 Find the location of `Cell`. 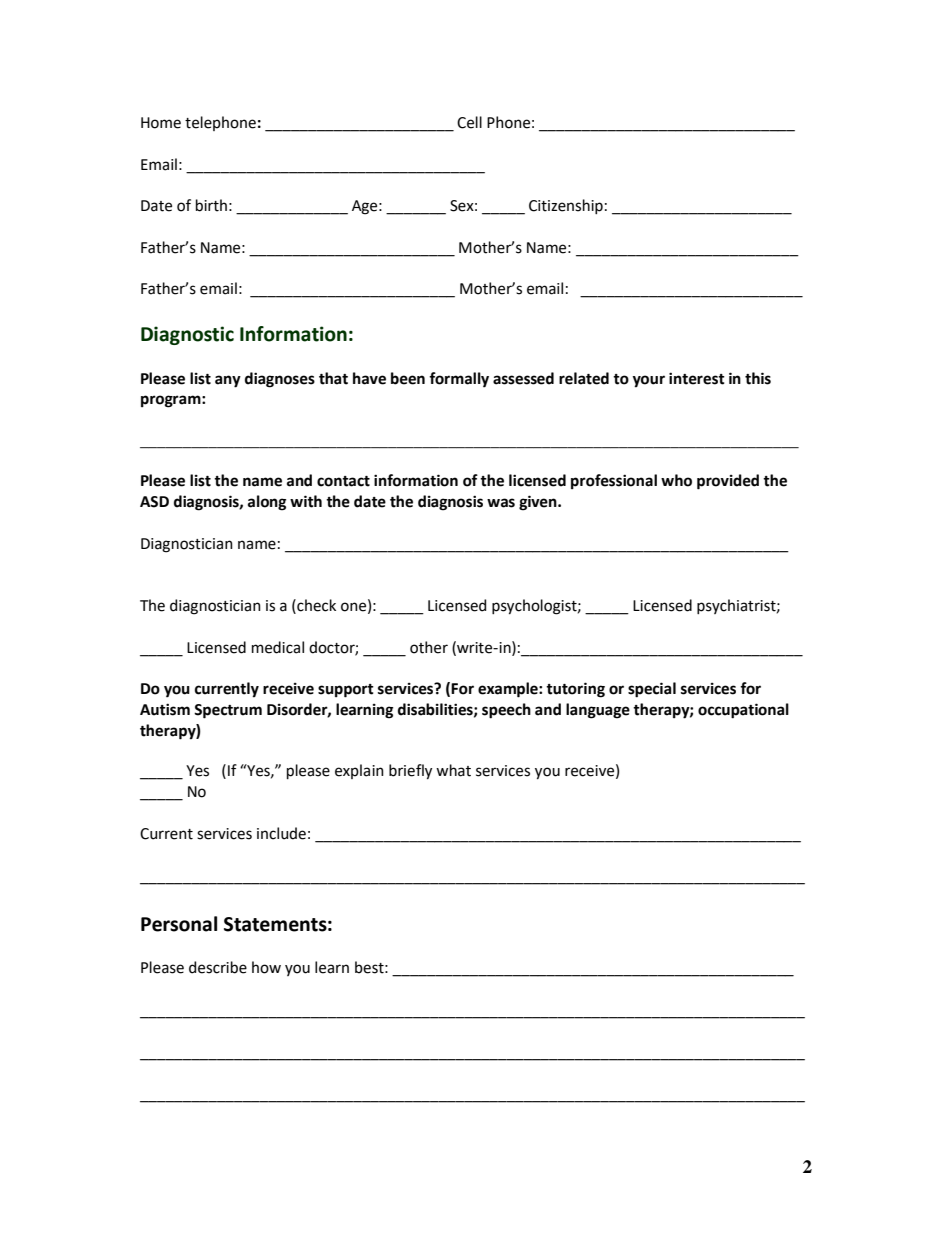

Cell is located at coordinates (469, 122).
